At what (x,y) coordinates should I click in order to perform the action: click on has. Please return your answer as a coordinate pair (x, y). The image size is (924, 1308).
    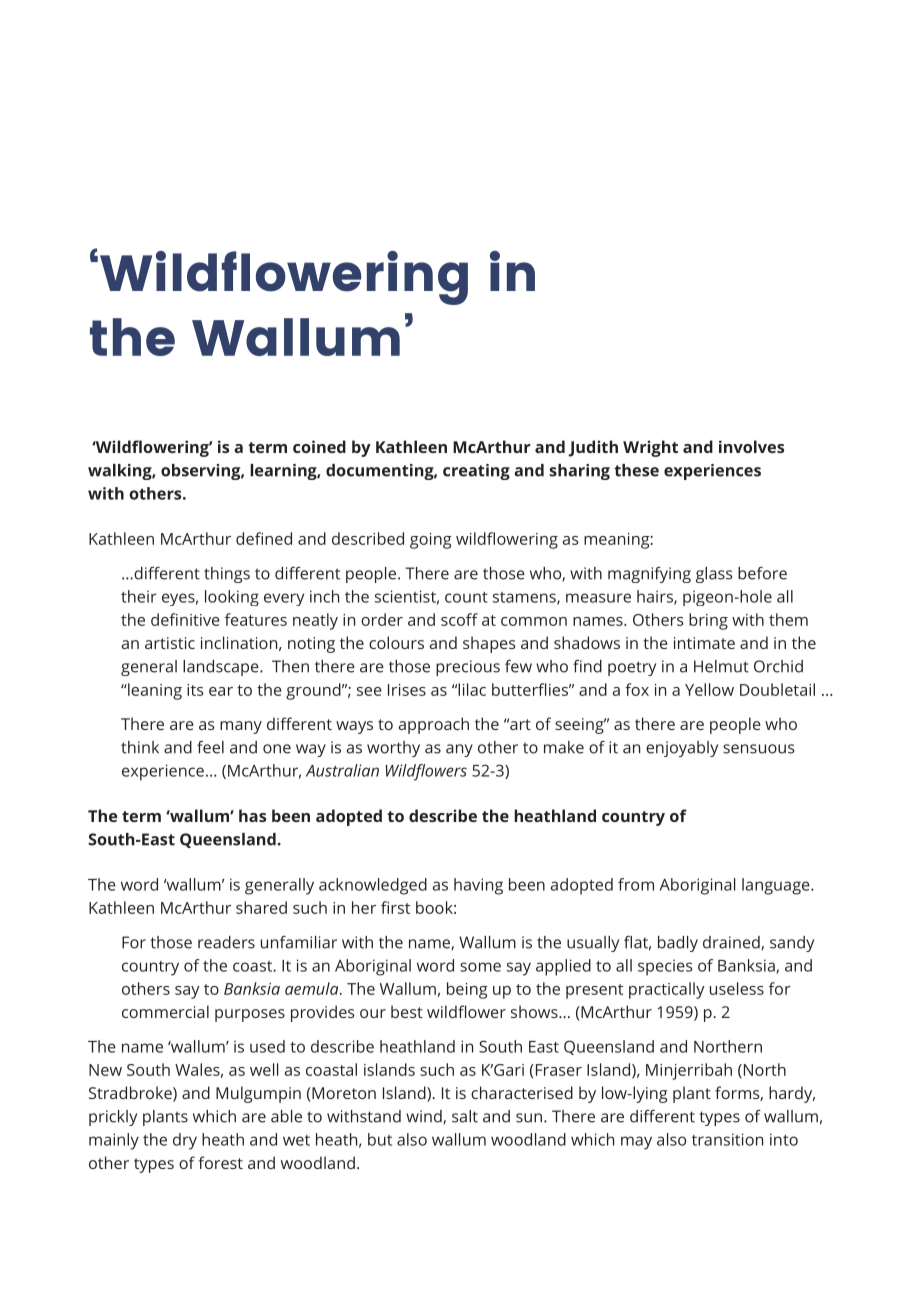
    Looking at the image, I should click on (252, 815).
